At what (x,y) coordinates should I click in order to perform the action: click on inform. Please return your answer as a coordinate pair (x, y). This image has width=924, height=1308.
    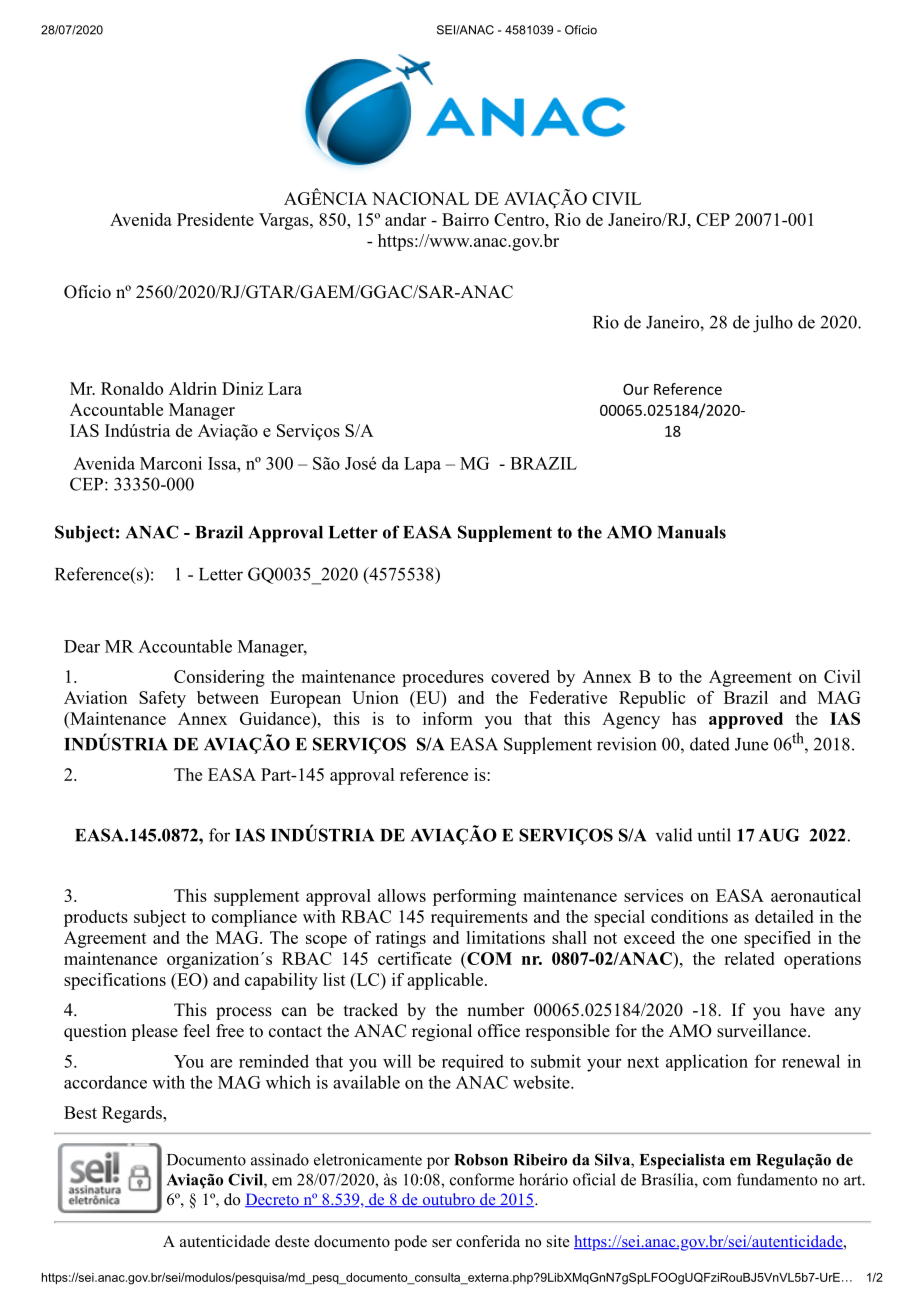
    Looking at the image, I should click on (448, 718).
